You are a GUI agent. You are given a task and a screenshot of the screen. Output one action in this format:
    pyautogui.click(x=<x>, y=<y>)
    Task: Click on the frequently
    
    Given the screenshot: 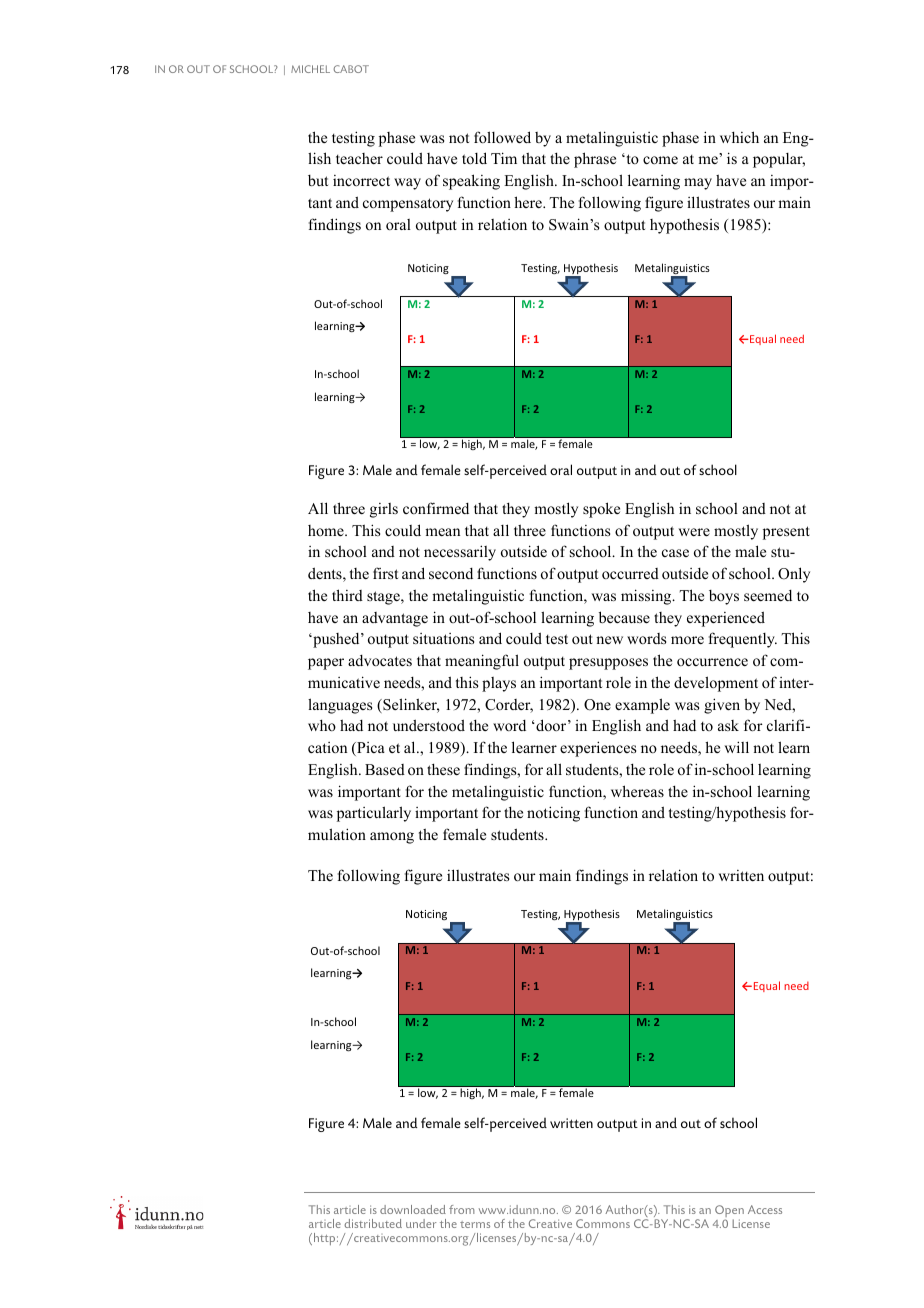 What is the action you would take?
    pyautogui.click(x=743, y=640)
